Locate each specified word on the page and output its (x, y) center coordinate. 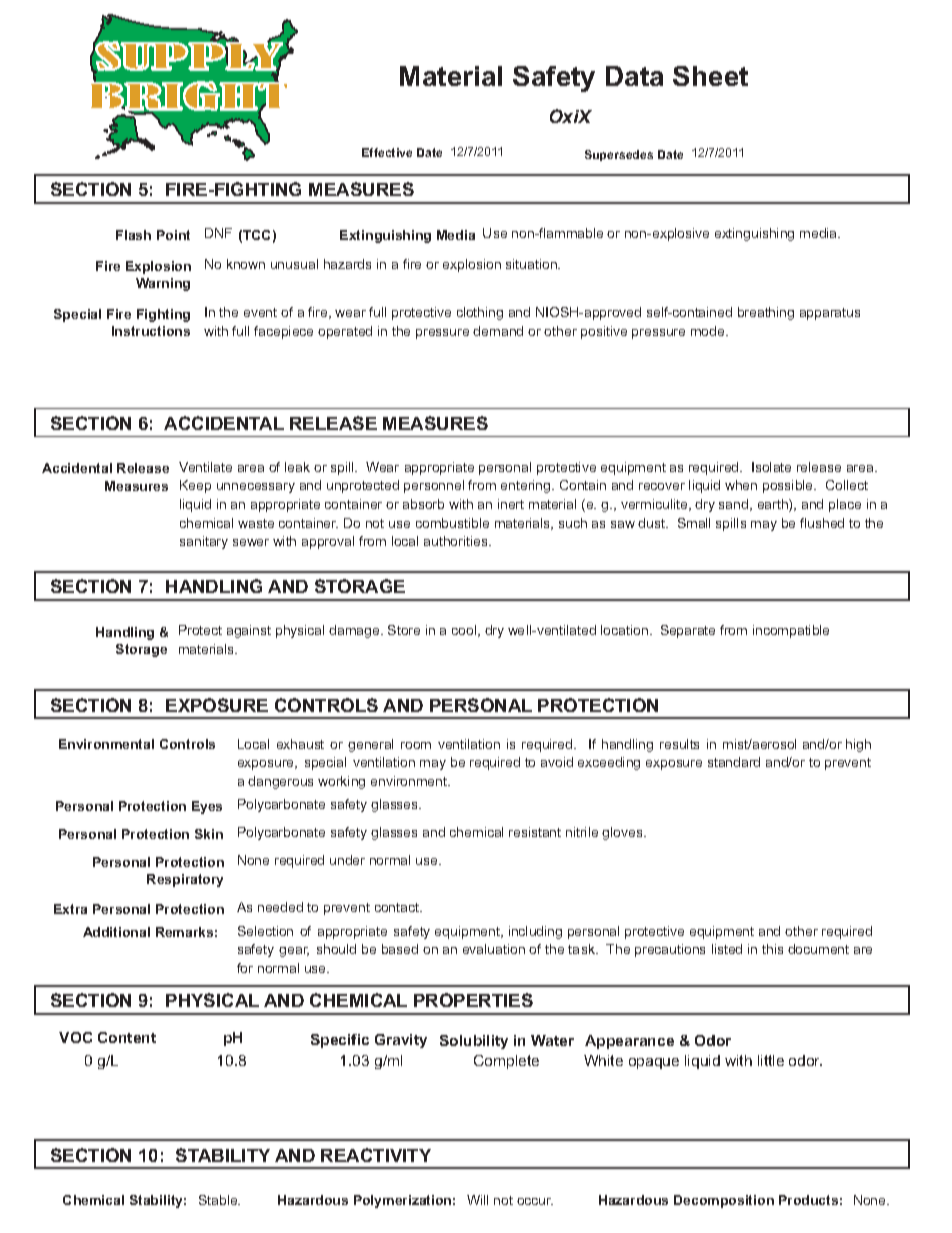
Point (173, 235)
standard (734, 762)
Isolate (771, 467)
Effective (387, 152)
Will (477, 1200)
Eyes (207, 807)
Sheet (710, 76)
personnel (434, 486)
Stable (219, 1200)
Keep (195, 486)
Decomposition (724, 1201)
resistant (535, 832)
